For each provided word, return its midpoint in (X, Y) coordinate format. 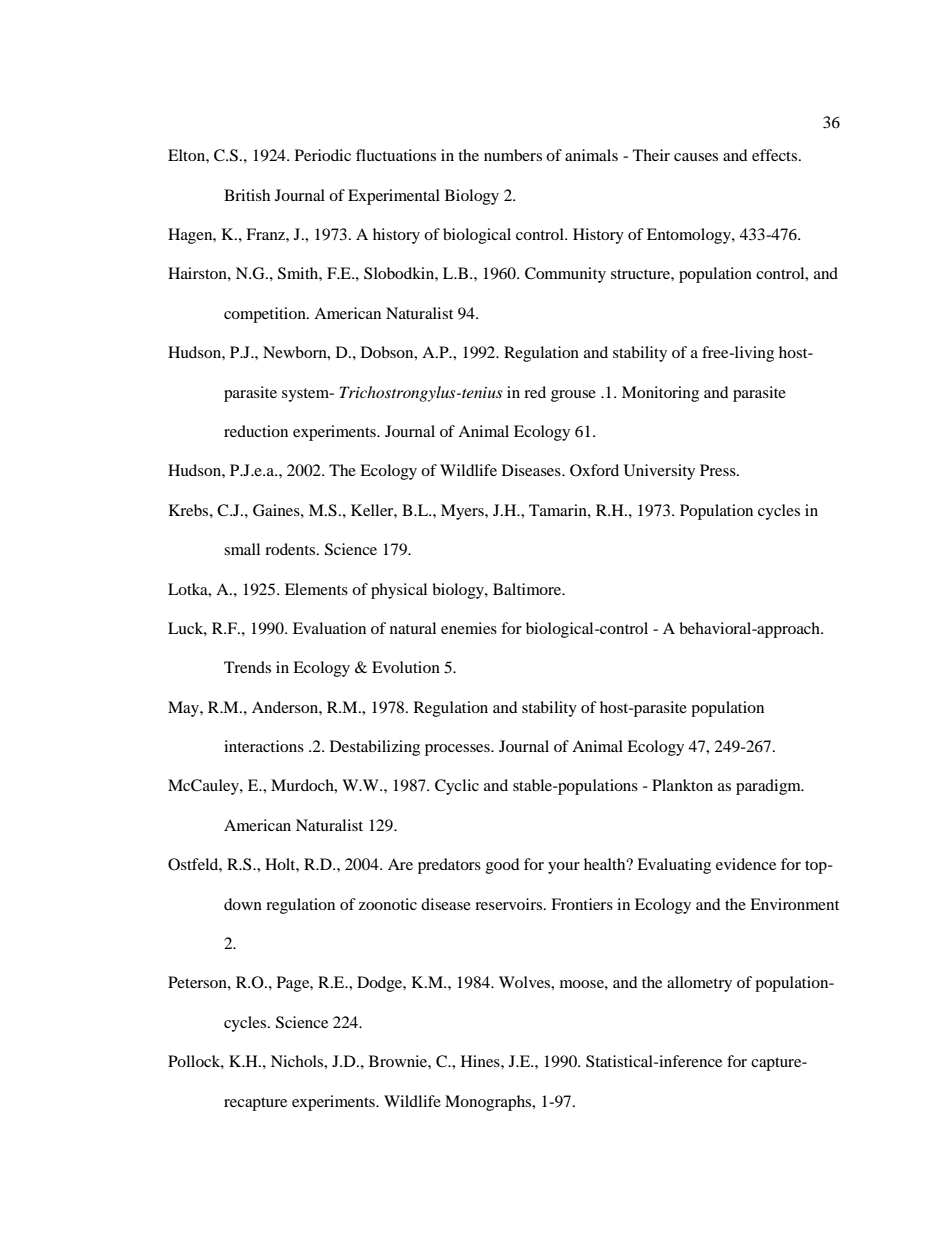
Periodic (323, 155)
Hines (481, 1061)
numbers (513, 155)
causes (696, 157)
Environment (794, 904)
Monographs (489, 1103)
